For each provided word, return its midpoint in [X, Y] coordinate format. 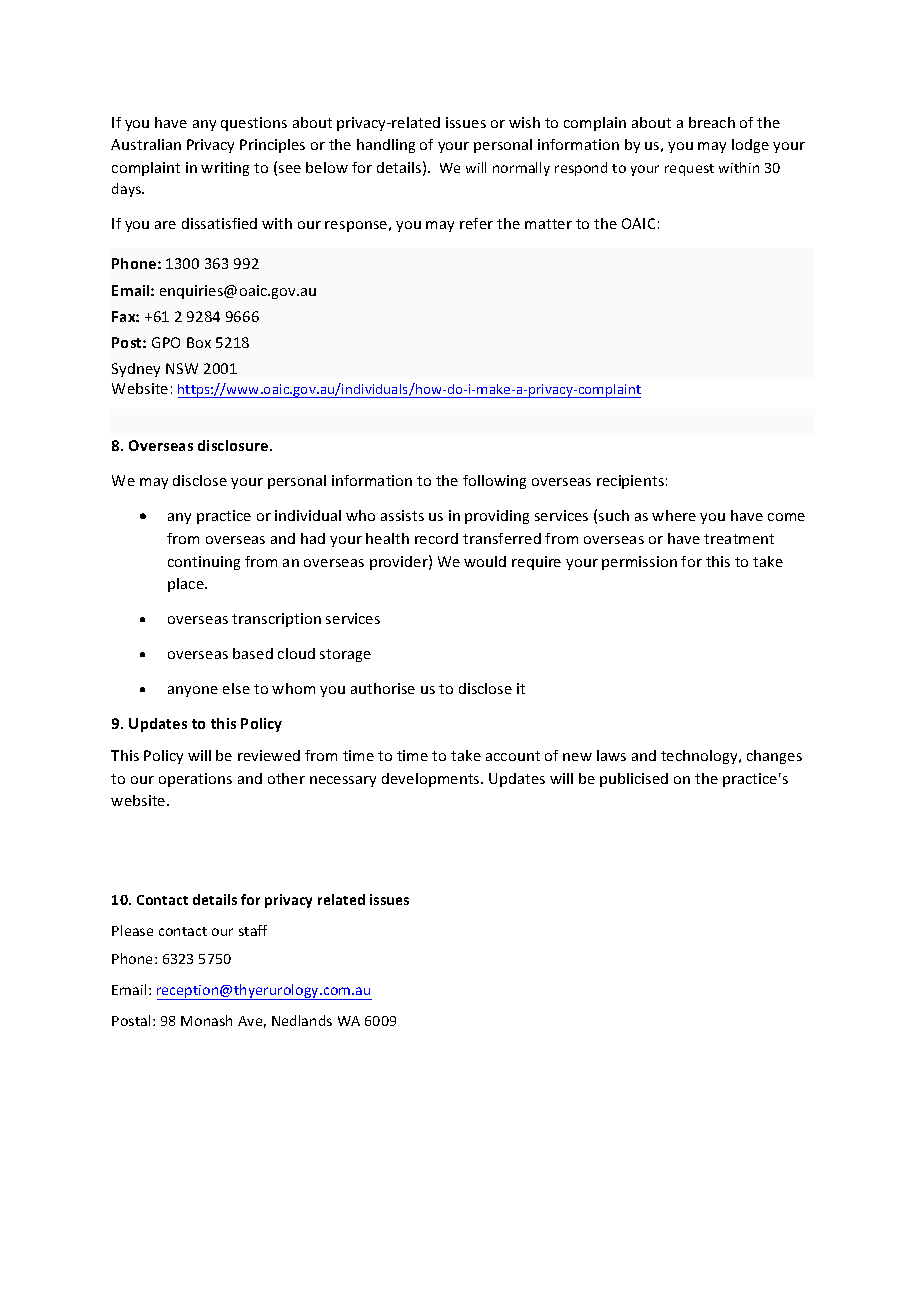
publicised [634, 780]
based [253, 653]
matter [548, 224]
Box [199, 342]
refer [476, 223]
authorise [383, 688]
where [674, 515]
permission [639, 563]
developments [432, 780]
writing [225, 169]
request [689, 170]
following [494, 482]
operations [195, 780]
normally [521, 169]
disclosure [234, 445]
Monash [206, 1020]
